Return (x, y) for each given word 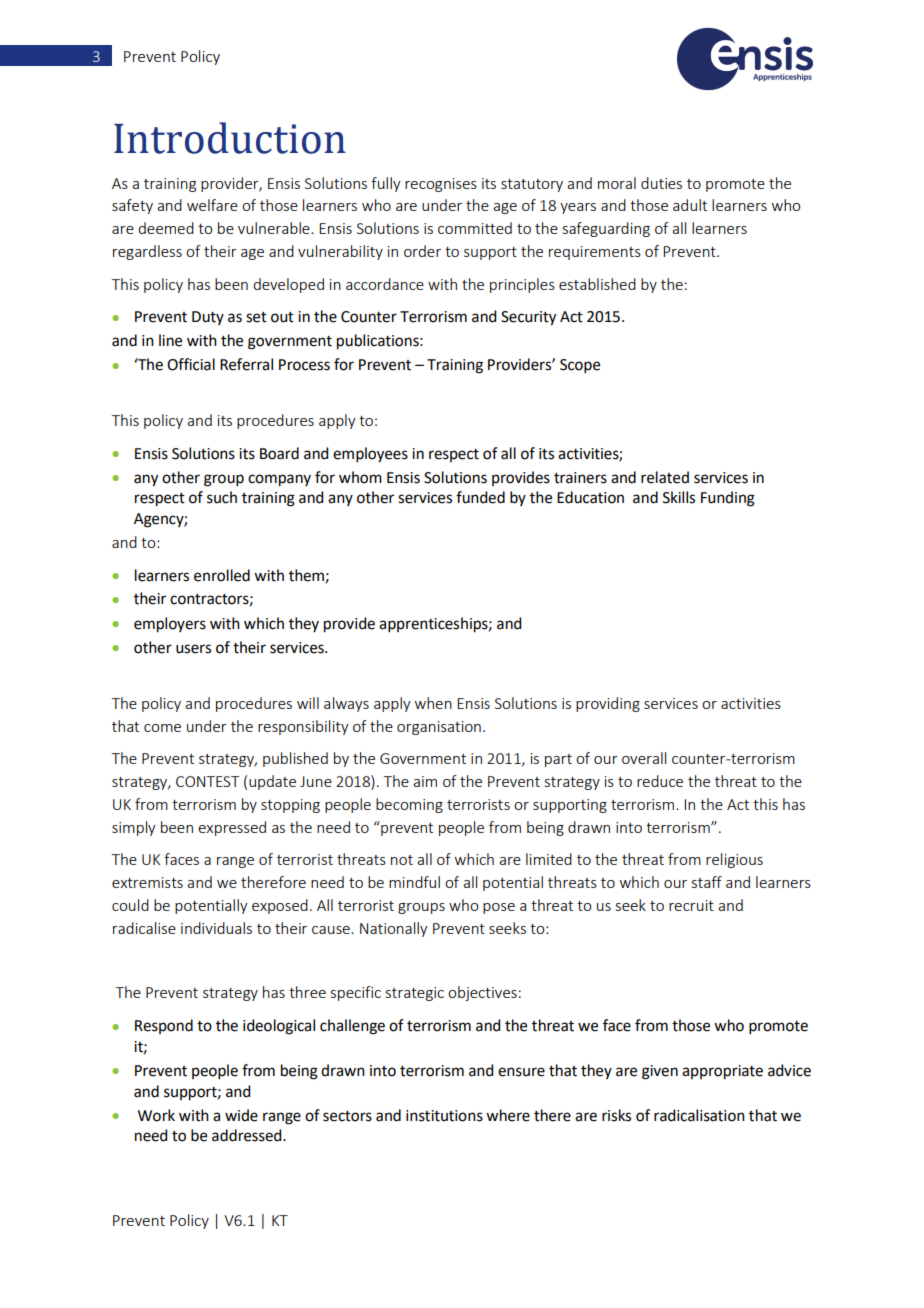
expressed (232, 828)
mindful (414, 882)
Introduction (230, 138)
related (665, 477)
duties (661, 183)
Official (191, 364)
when (433, 703)
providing (608, 704)
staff (707, 882)
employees (370, 455)
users (193, 649)
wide (241, 1115)
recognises (441, 185)
